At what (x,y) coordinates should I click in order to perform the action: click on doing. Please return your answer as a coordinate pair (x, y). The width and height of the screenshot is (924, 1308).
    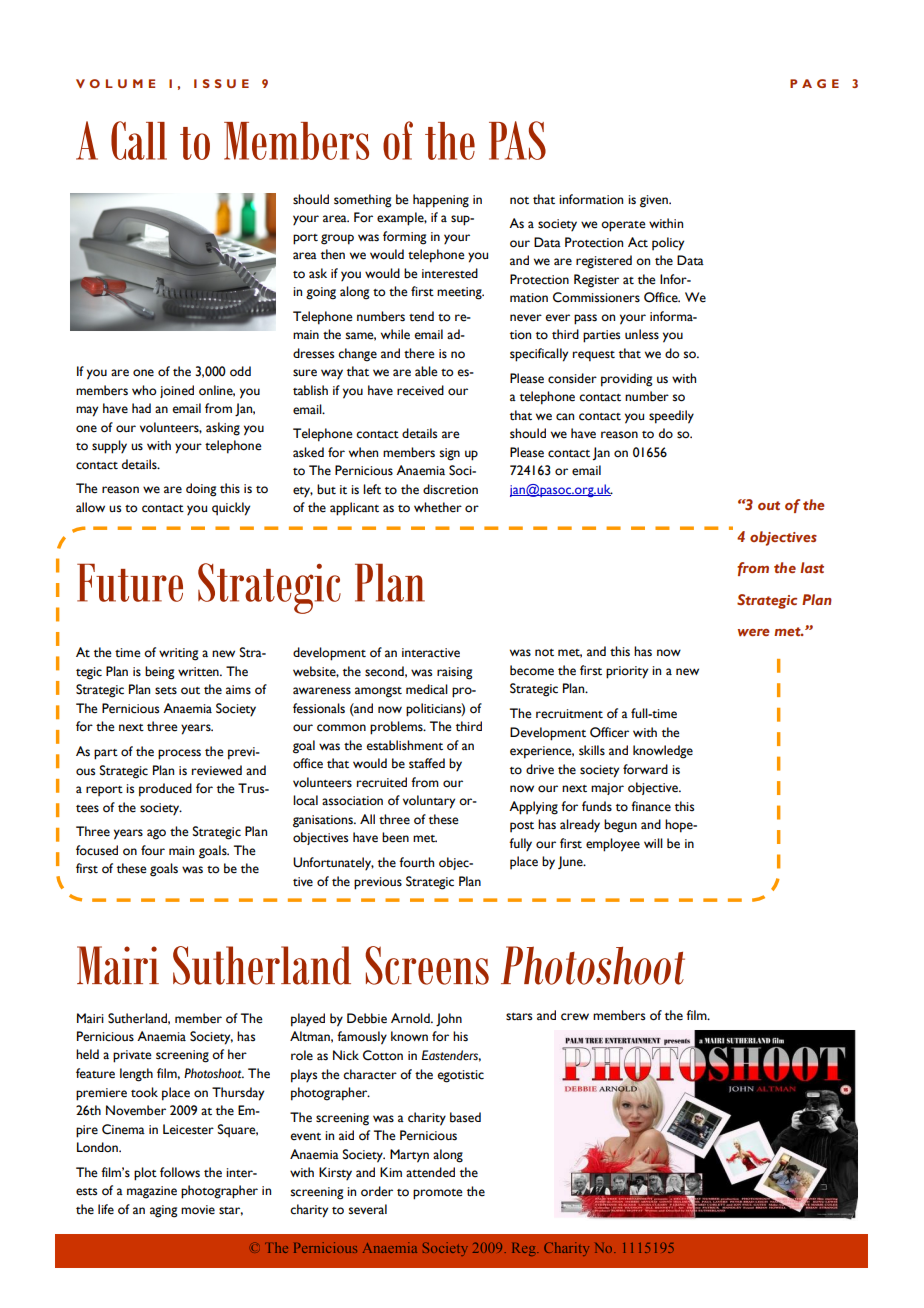
    Looking at the image, I should click on (201, 490).
